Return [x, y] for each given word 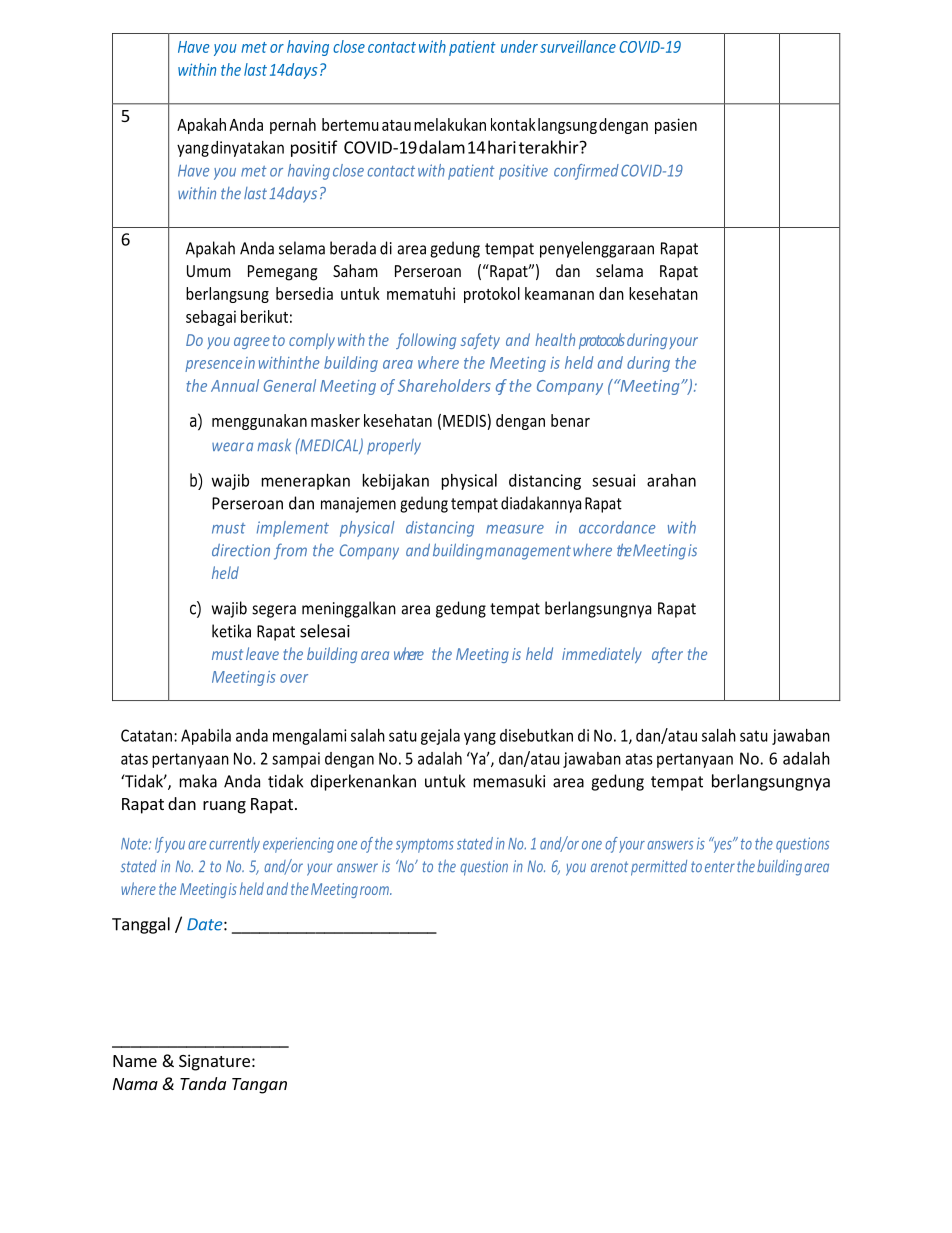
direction [241, 550]
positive [523, 172]
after [667, 655]
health [555, 339]
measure [515, 529]
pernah [293, 126]
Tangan [259, 1086]
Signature [214, 1062]
